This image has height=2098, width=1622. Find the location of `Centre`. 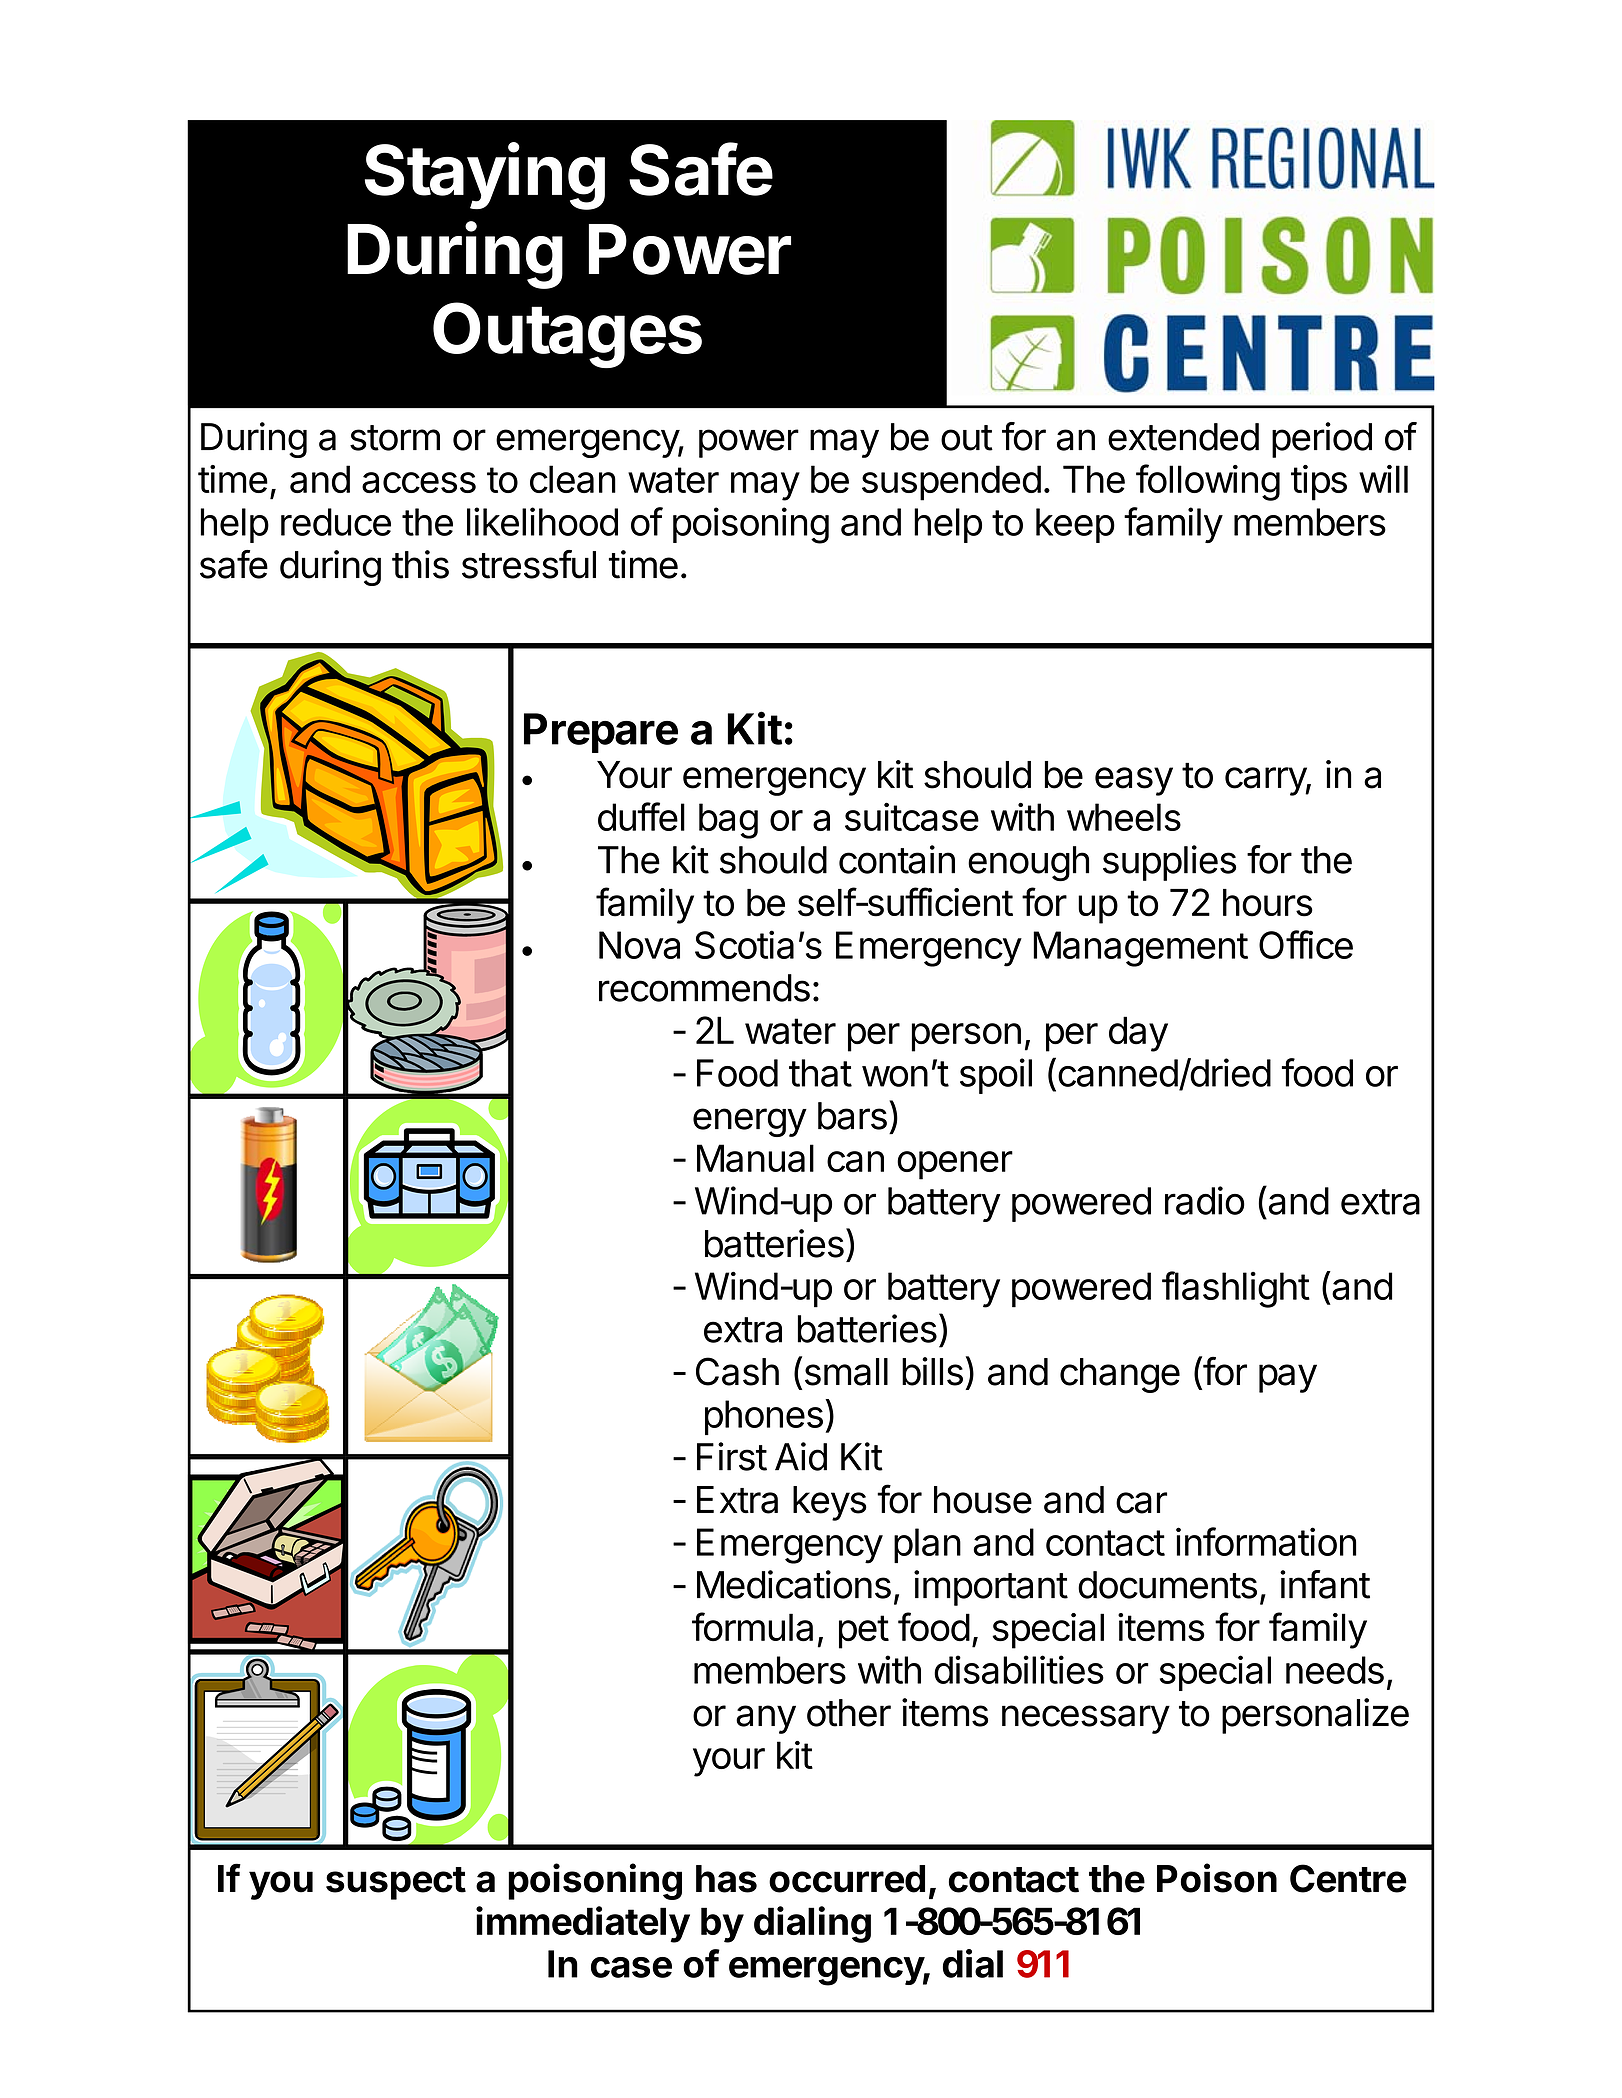

Centre is located at coordinates (1348, 1878).
